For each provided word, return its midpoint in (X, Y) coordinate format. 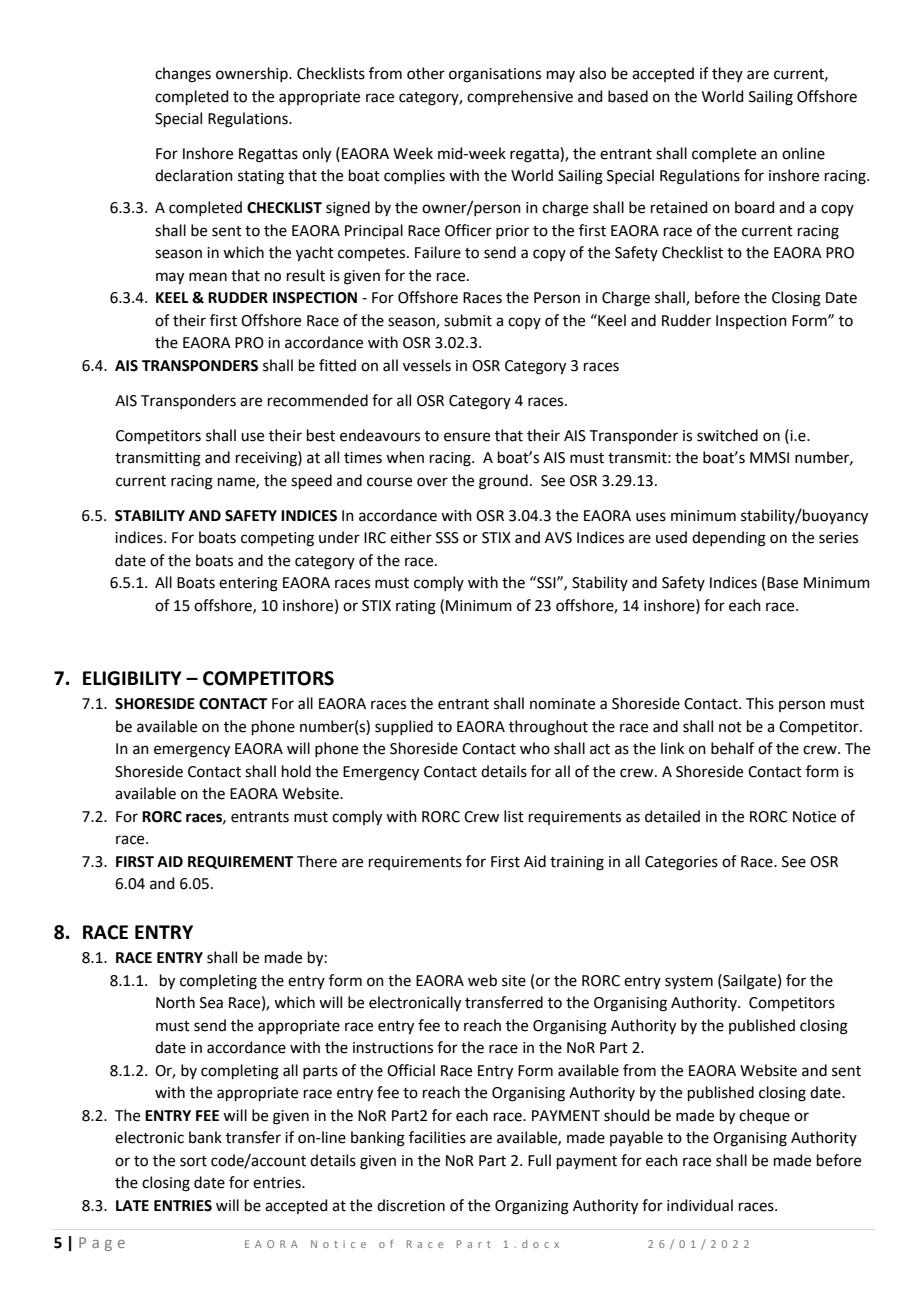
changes (183, 75)
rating (416, 607)
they (727, 74)
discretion (411, 1205)
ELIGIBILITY (132, 678)
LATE (132, 1205)
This (760, 703)
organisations (495, 75)
